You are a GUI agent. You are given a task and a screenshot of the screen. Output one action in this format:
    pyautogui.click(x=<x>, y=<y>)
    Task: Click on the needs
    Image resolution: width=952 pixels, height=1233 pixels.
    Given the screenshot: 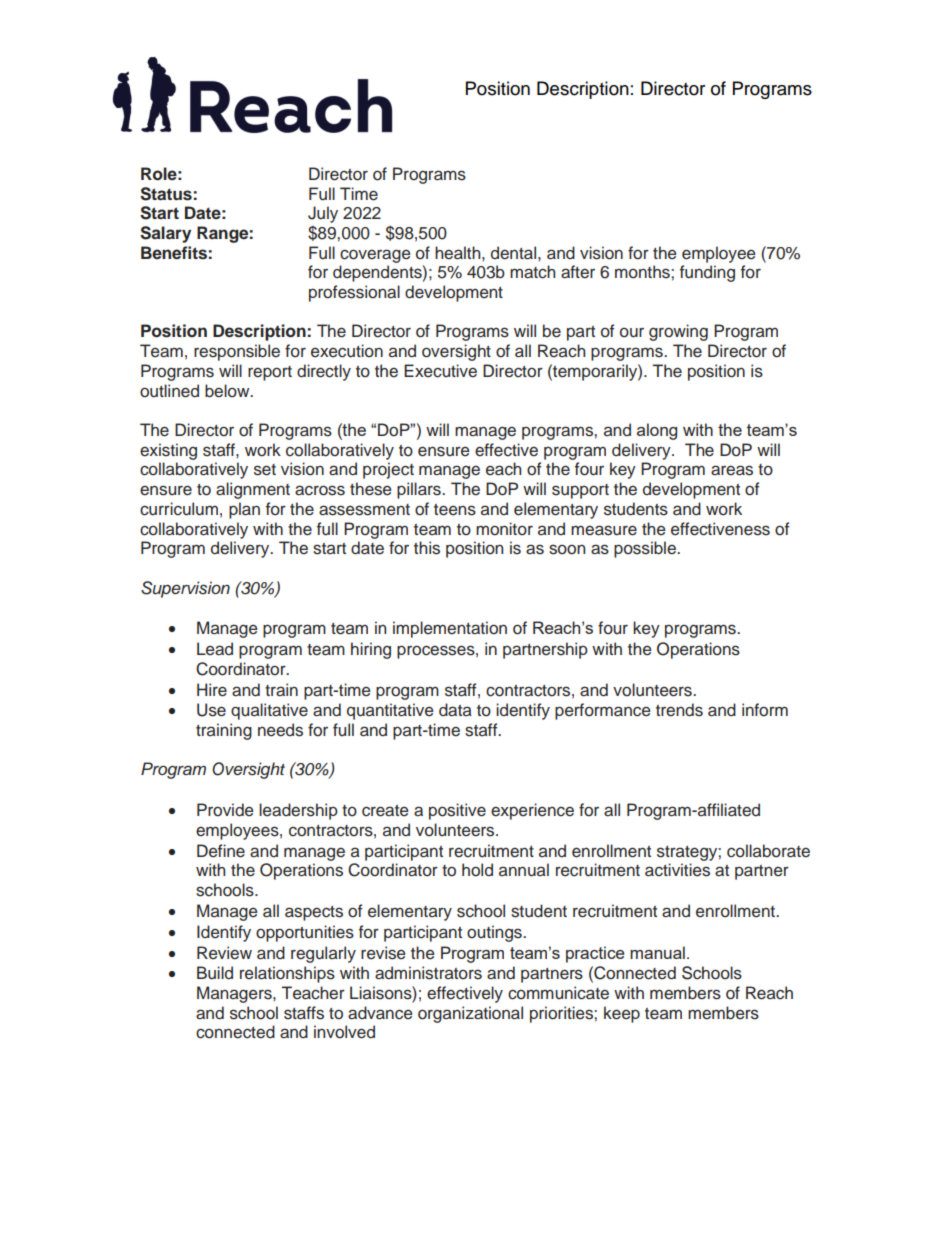 What is the action you would take?
    pyautogui.click(x=280, y=730)
